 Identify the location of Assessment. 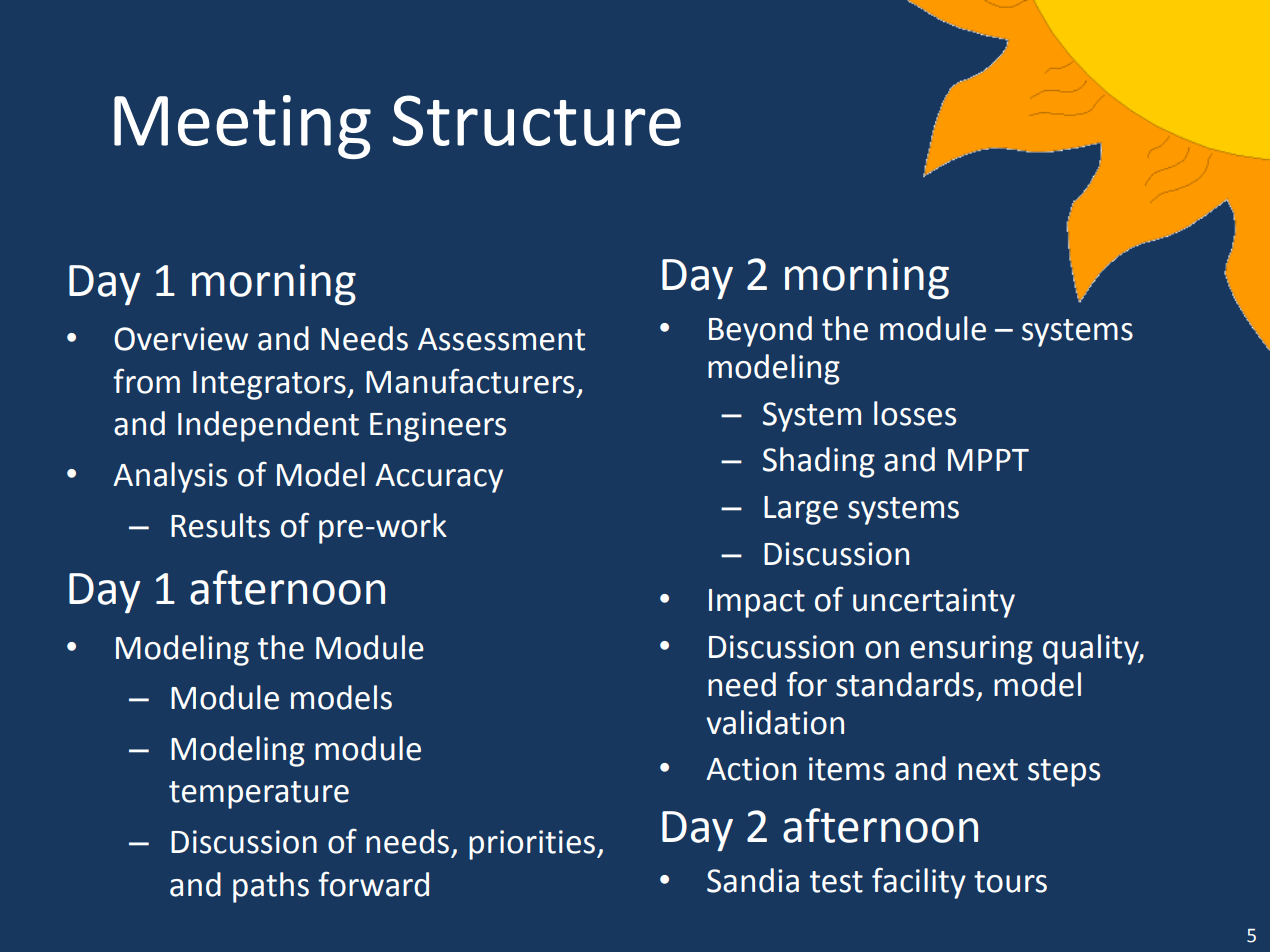
(501, 339).
